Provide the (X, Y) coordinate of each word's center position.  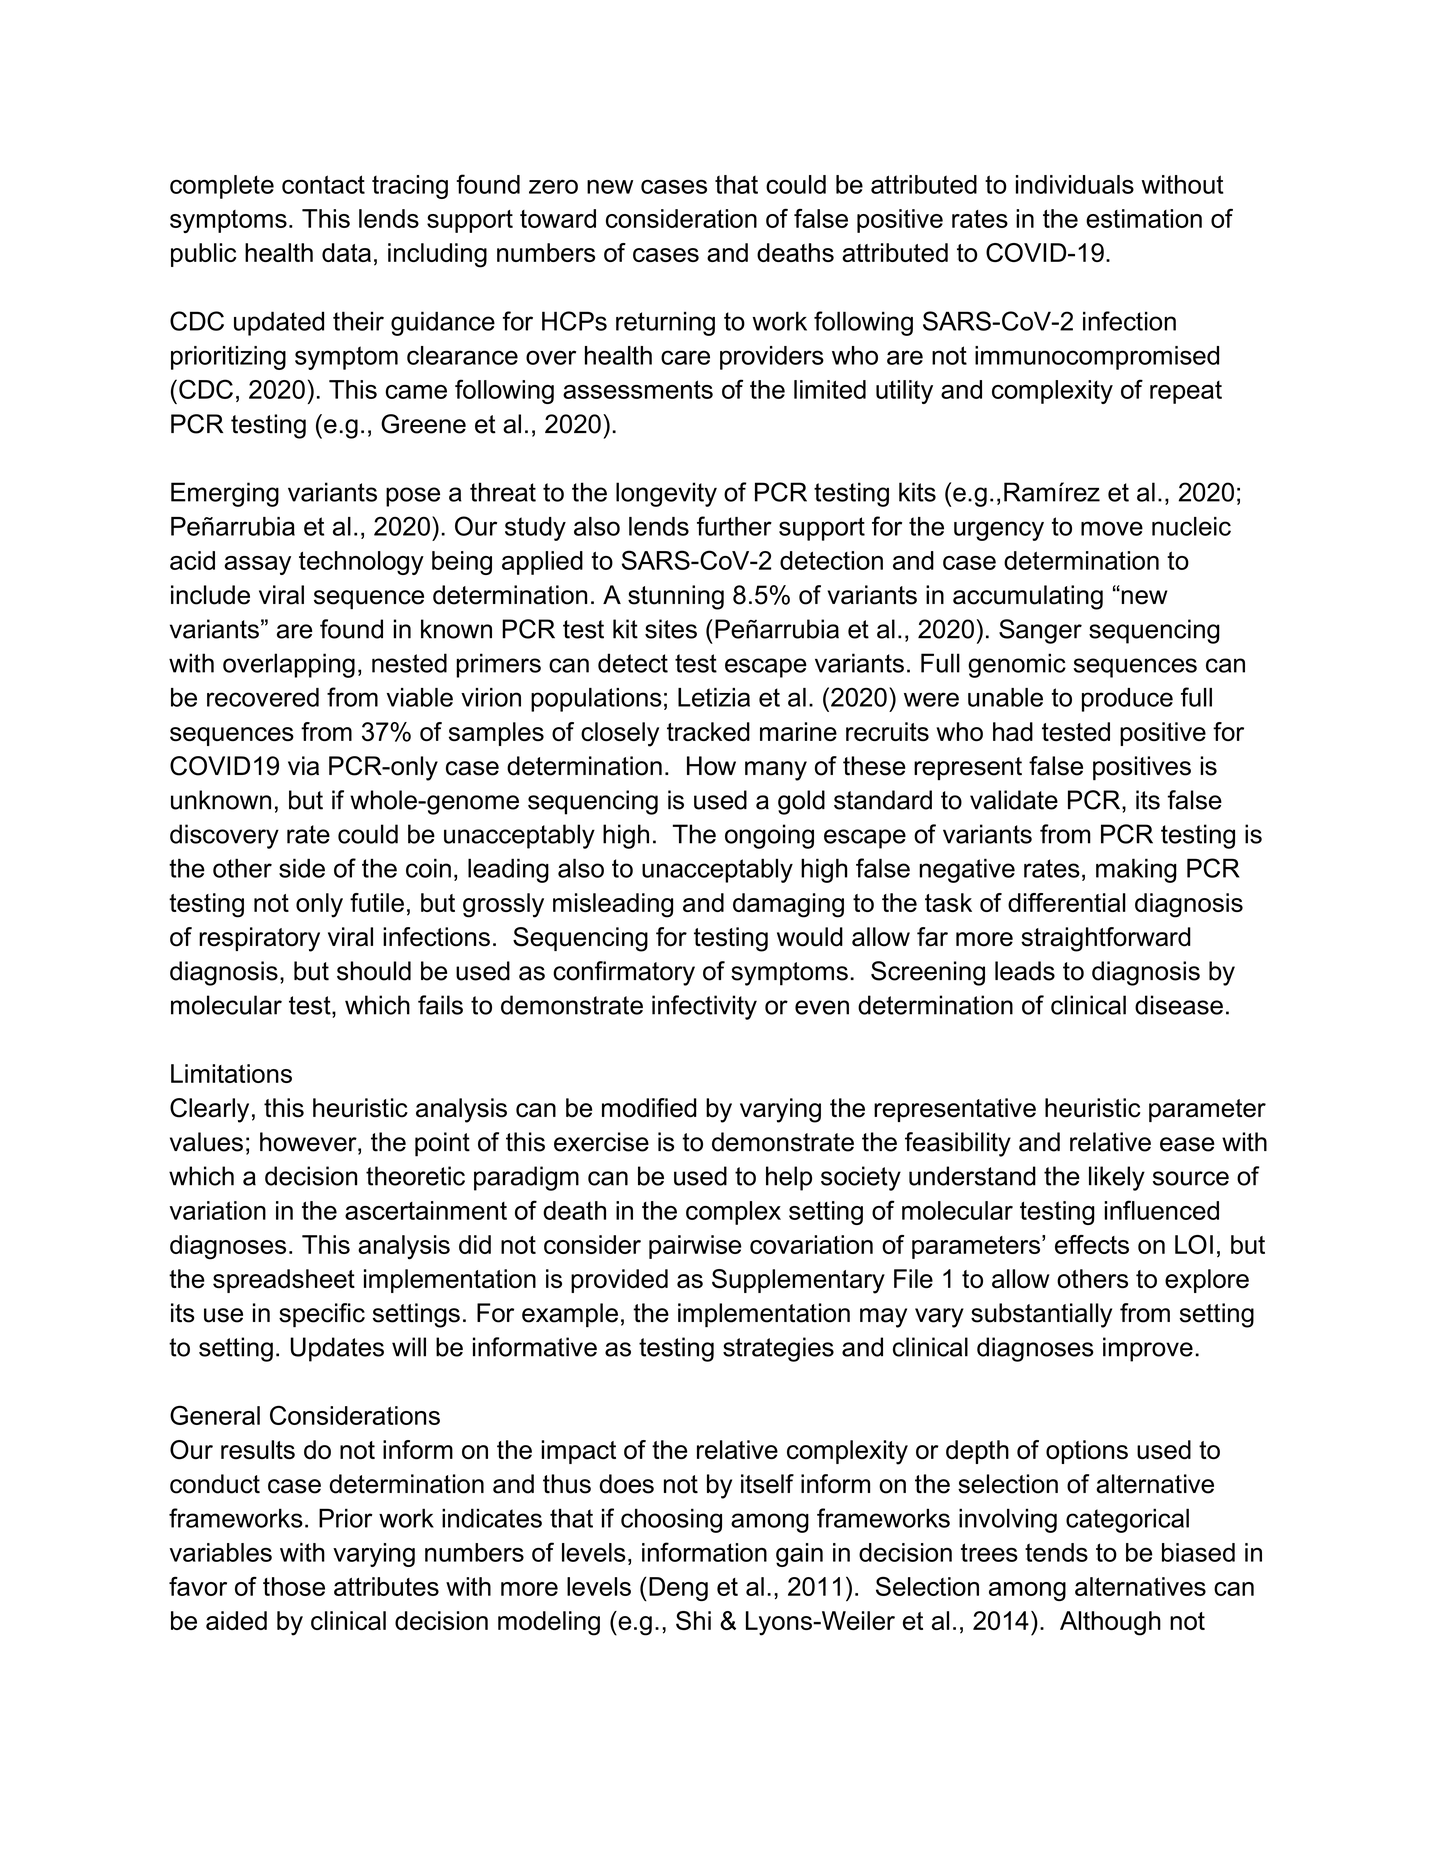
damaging (788, 905)
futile (377, 902)
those (294, 1586)
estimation (1144, 218)
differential (1067, 902)
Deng (678, 1589)
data (346, 252)
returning (665, 323)
